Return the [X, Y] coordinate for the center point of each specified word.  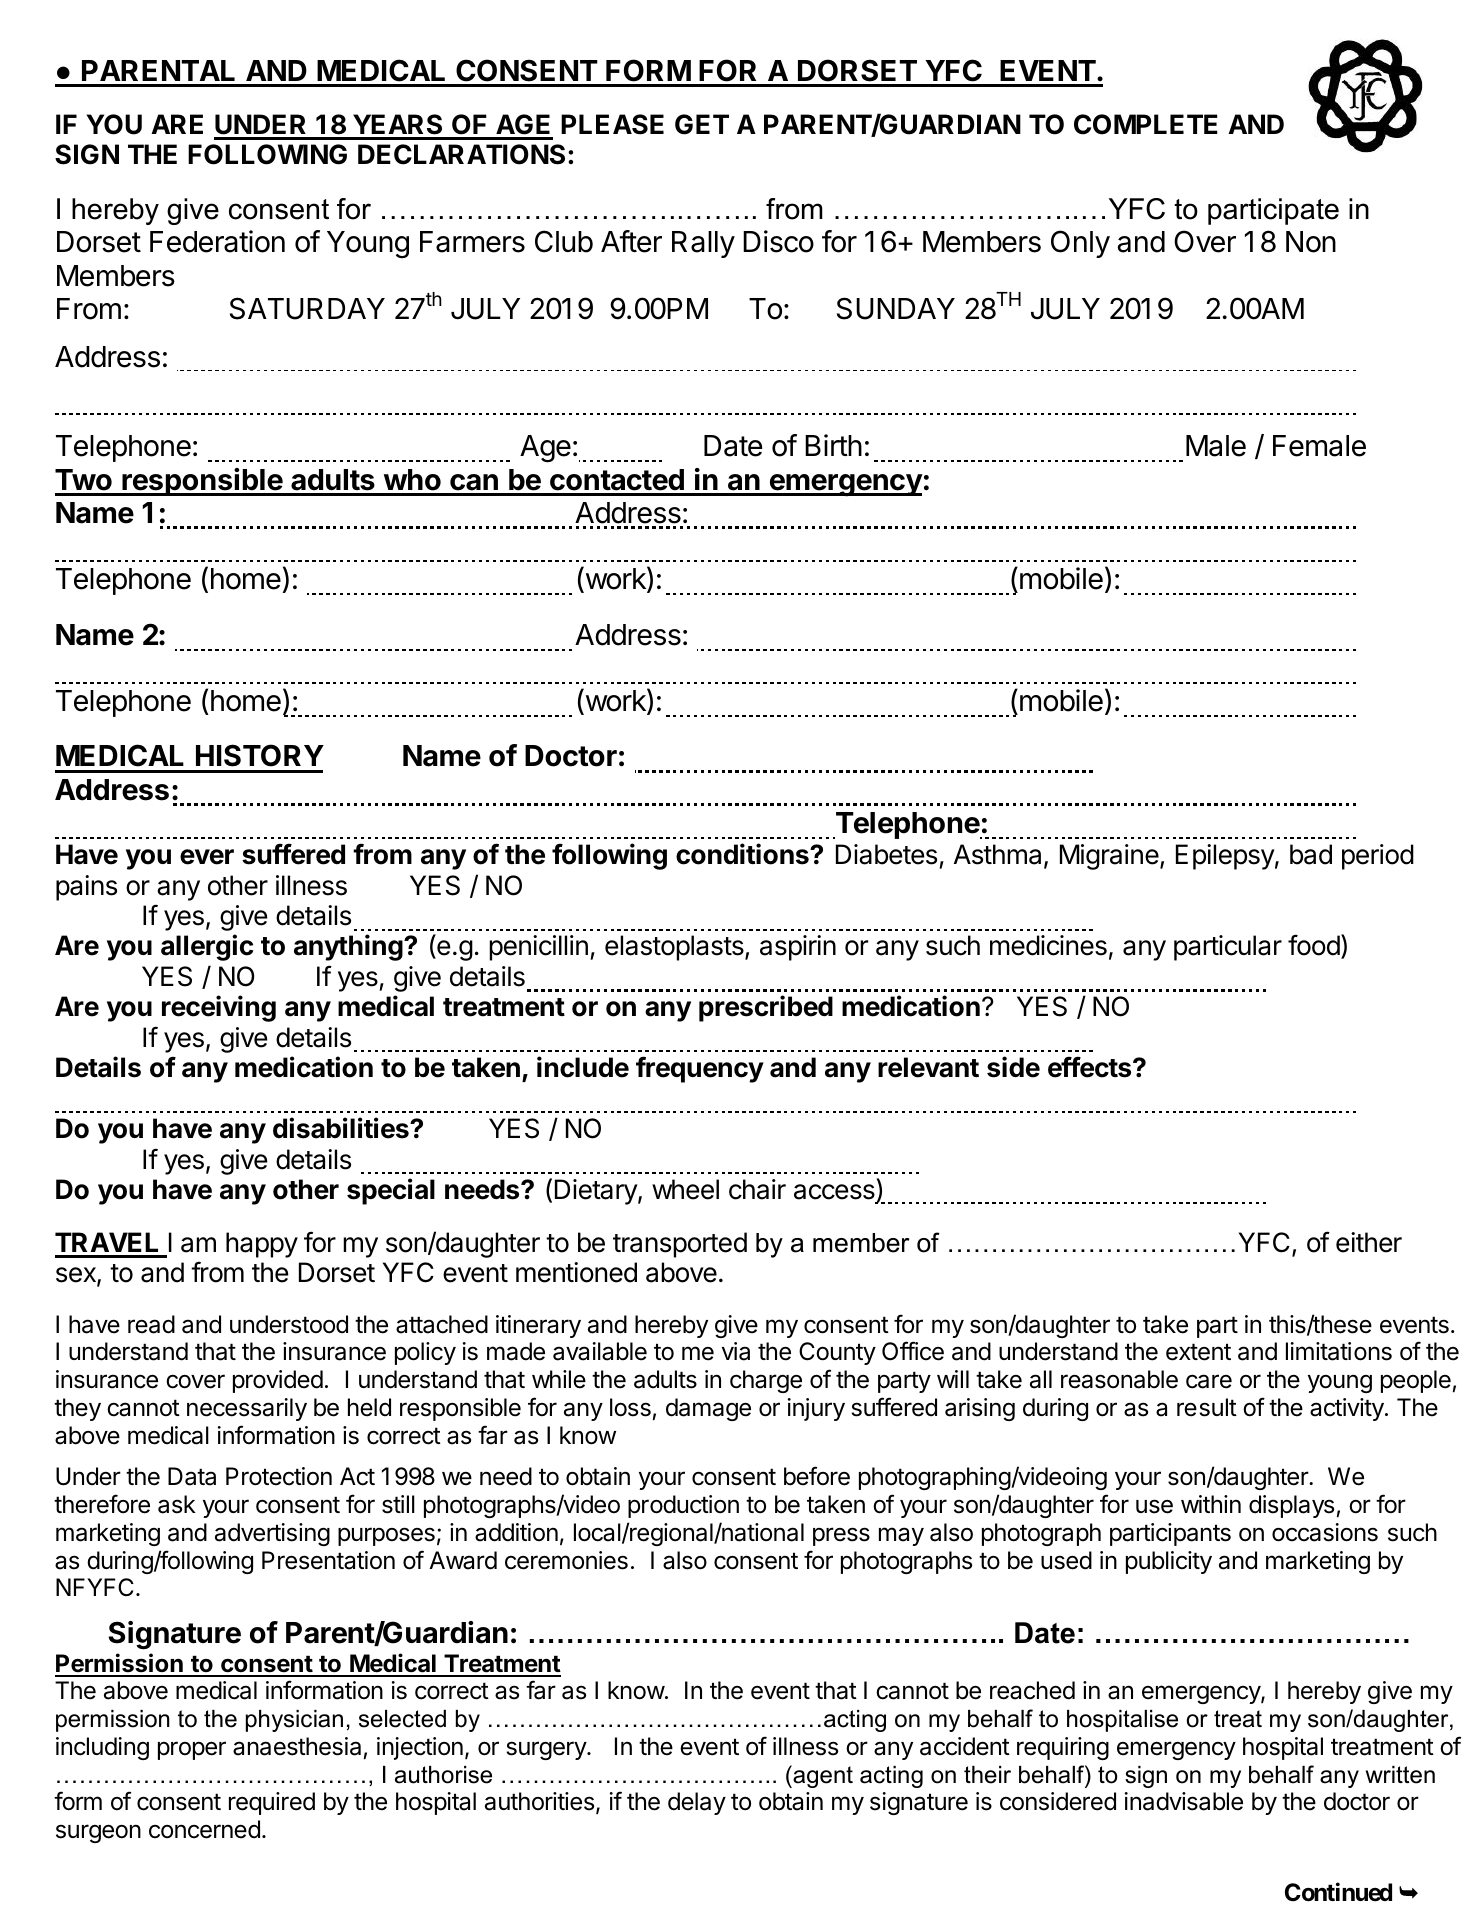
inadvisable [1184, 1801]
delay [697, 1803]
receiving [219, 1008]
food [1314, 945]
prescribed [766, 1008]
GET [702, 124]
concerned [204, 1829]
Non [1311, 242]
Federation [217, 241]
